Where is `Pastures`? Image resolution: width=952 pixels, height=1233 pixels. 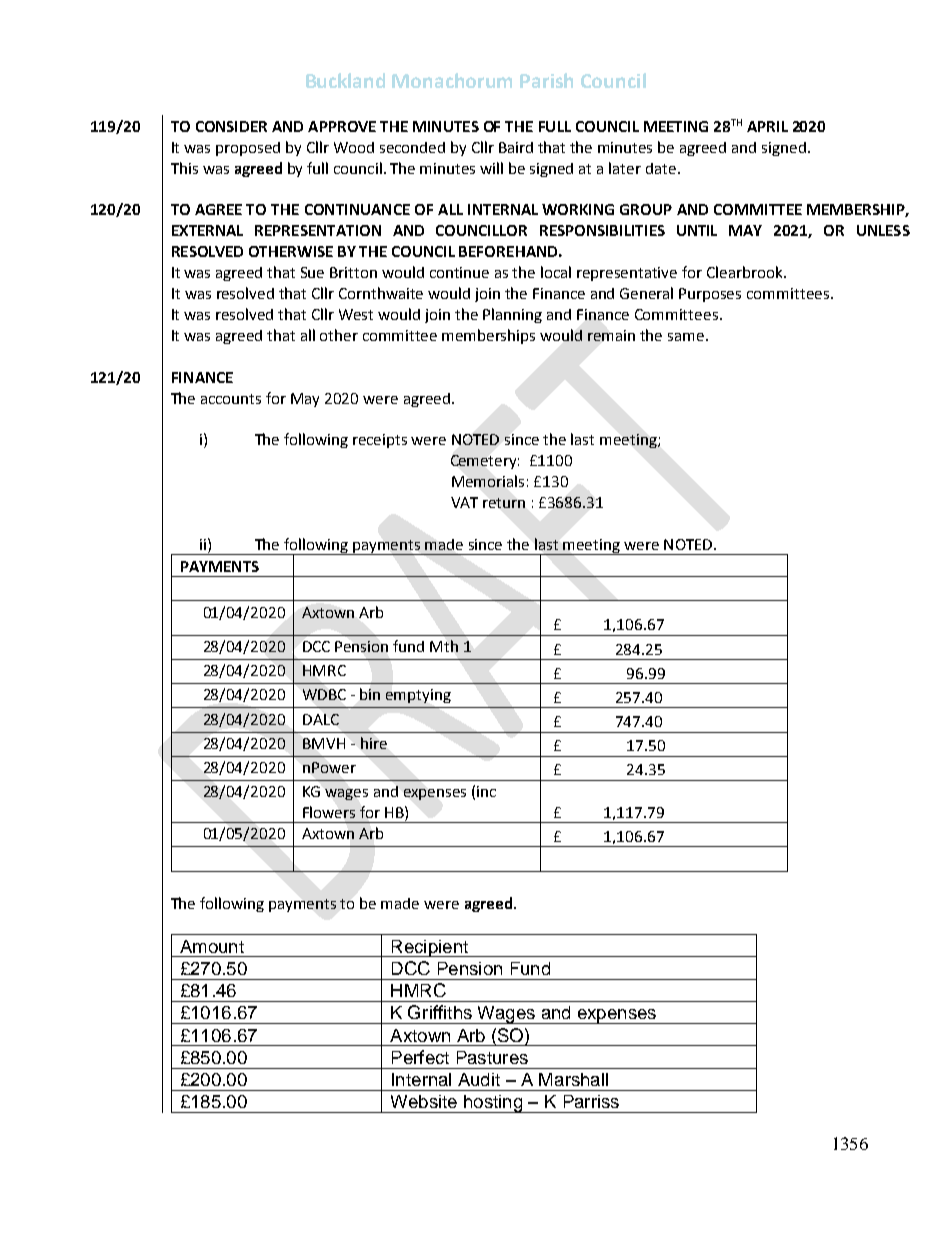
Pastures is located at coordinates (492, 1057).
